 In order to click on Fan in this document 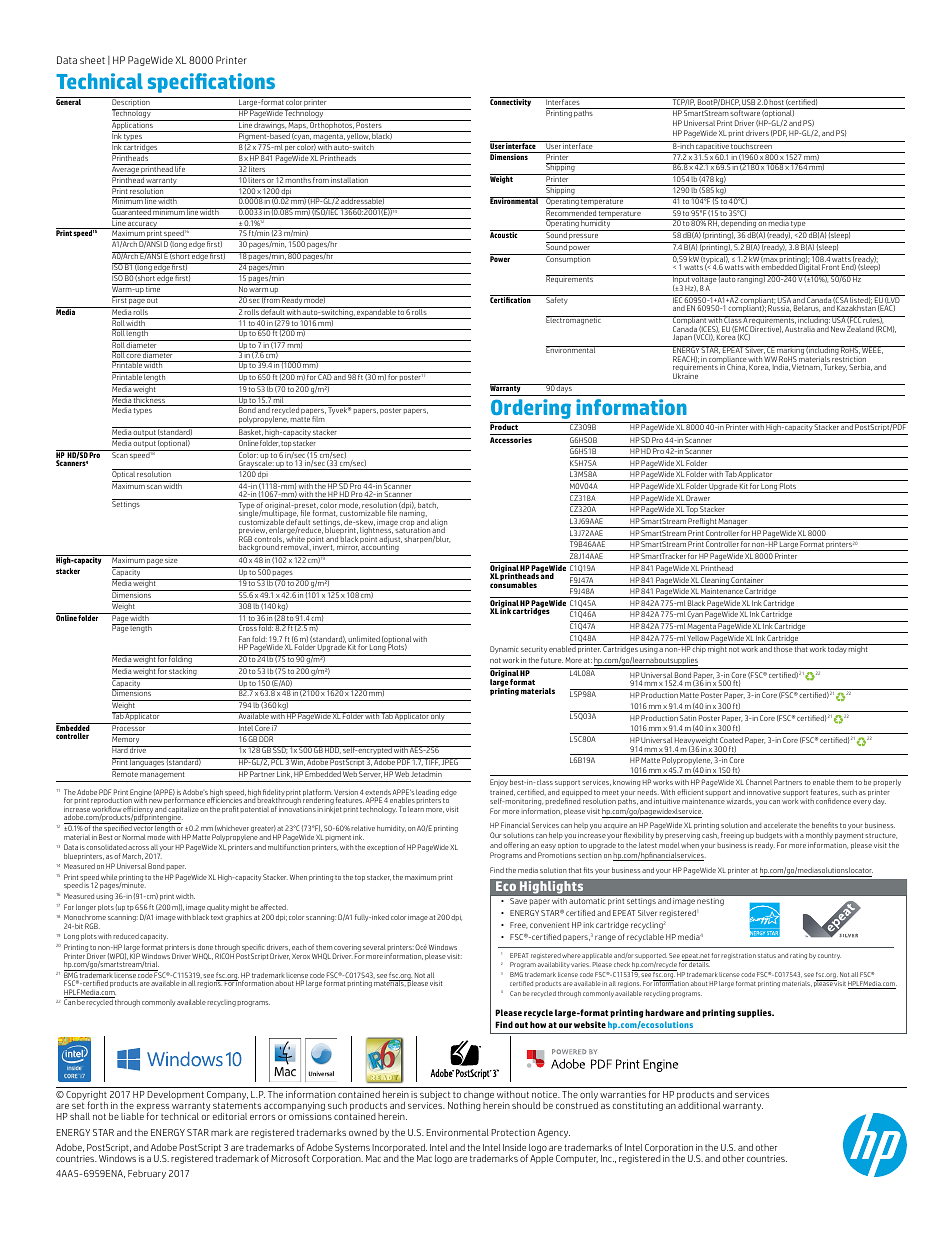, I will do `click(245, 640)`.
